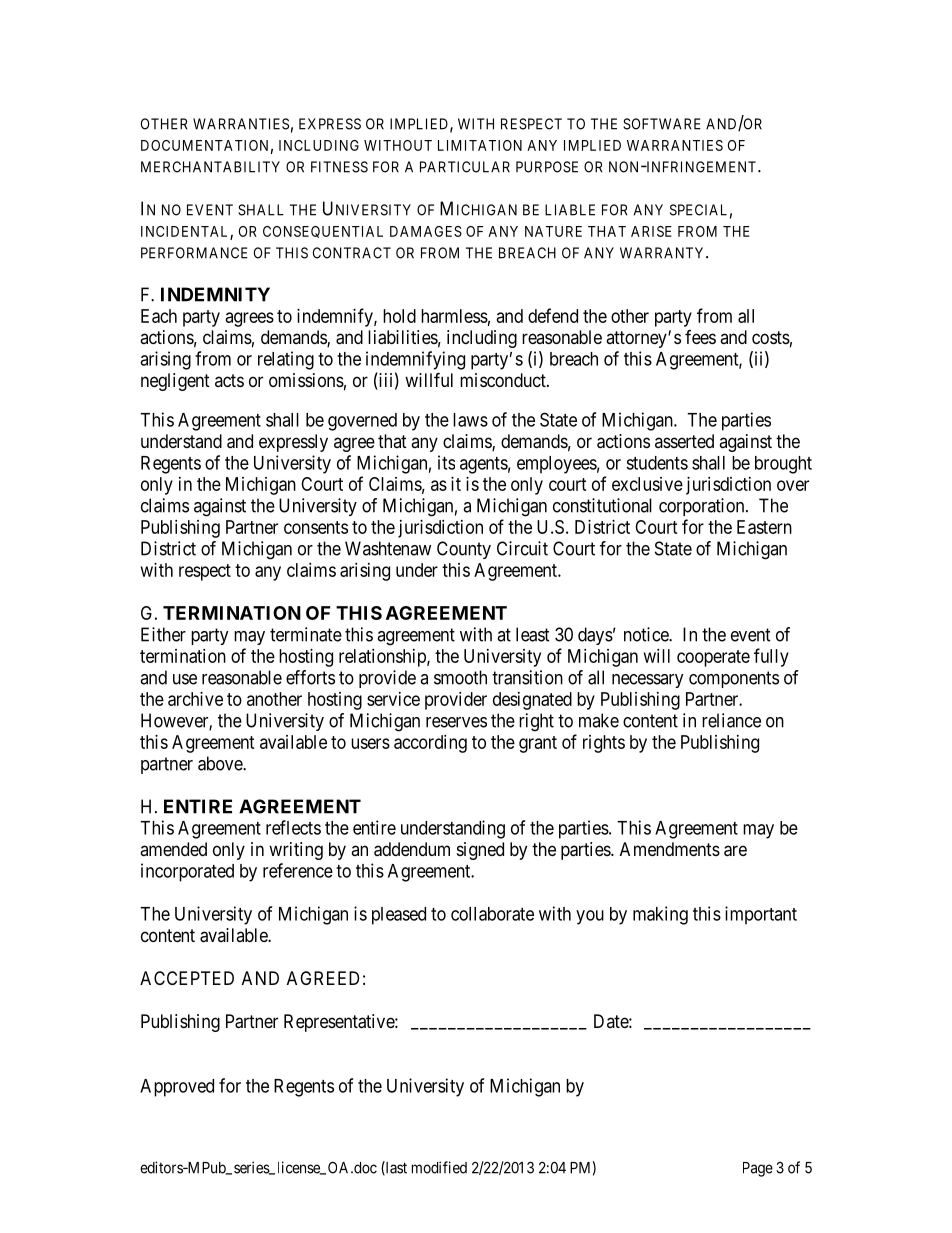 This page has height=1233, width=952. I want to click on corporation, so click(703, 507).
